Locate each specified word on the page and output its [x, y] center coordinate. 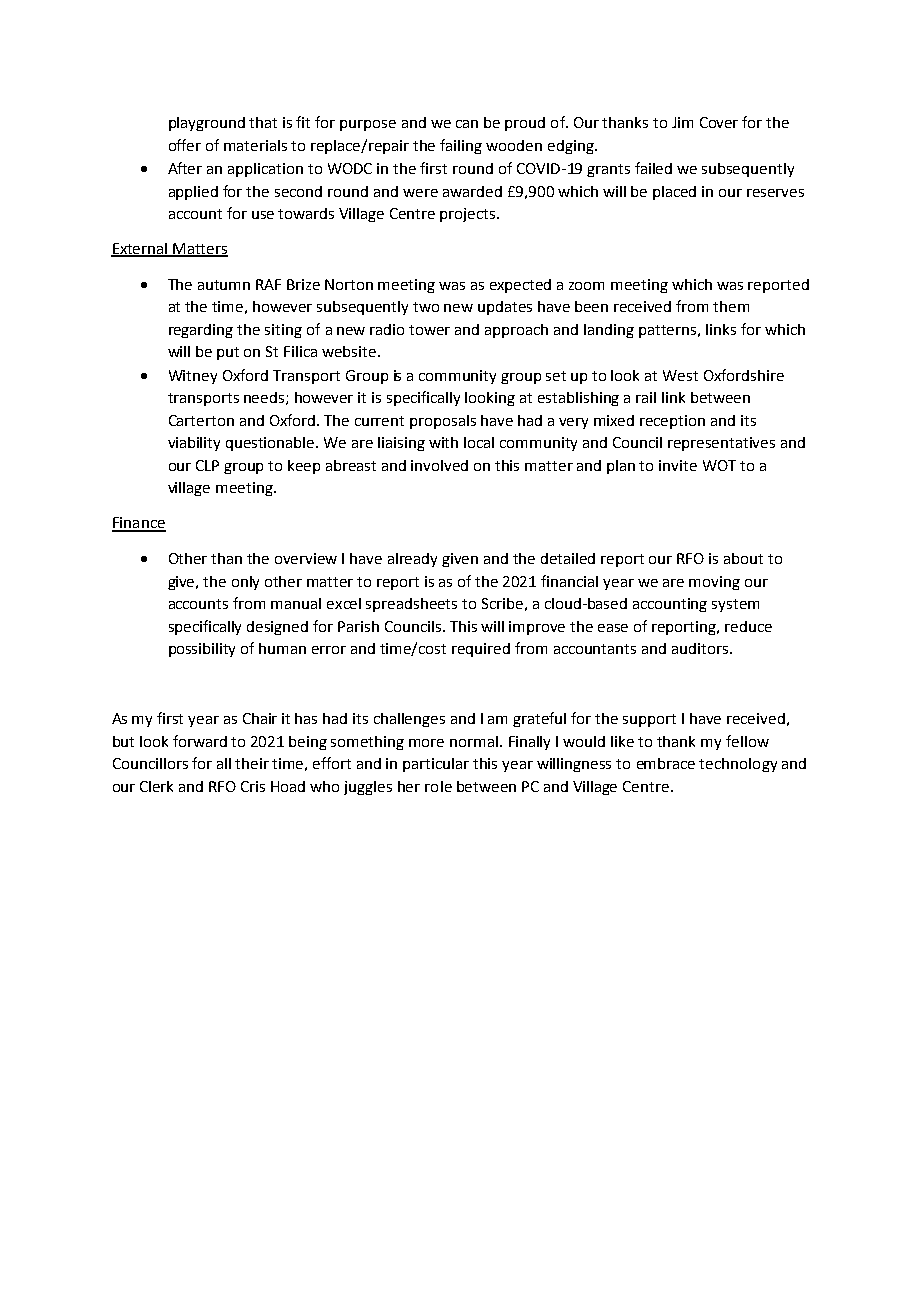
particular [436, 765]
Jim [682, 122]
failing [461, 146]
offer [185, 145]
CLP [207, 465]
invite [678, 465]
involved [439, 465]
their [252, 763]
